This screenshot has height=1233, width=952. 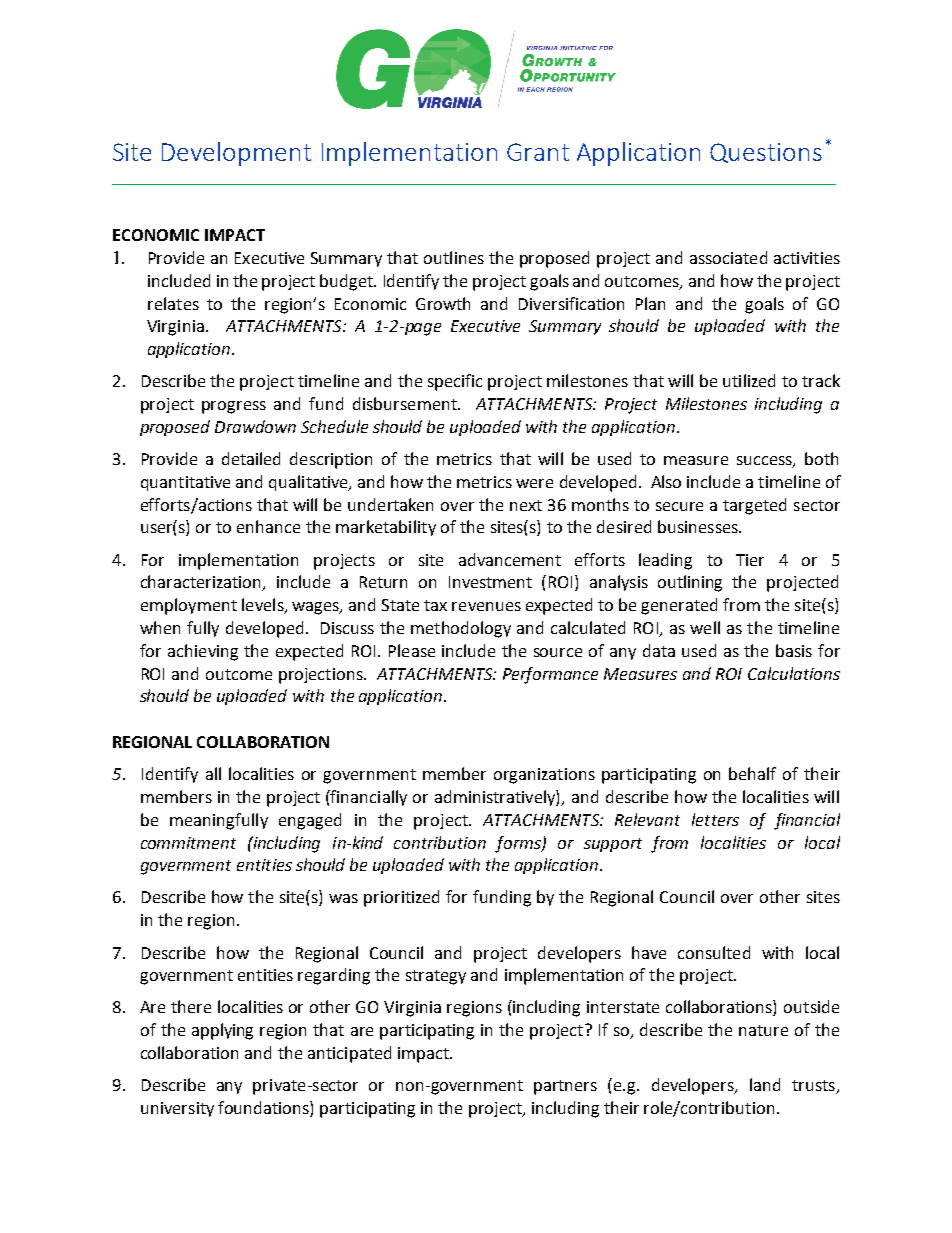 I want to click on associated, so click(x=728, y=257).
